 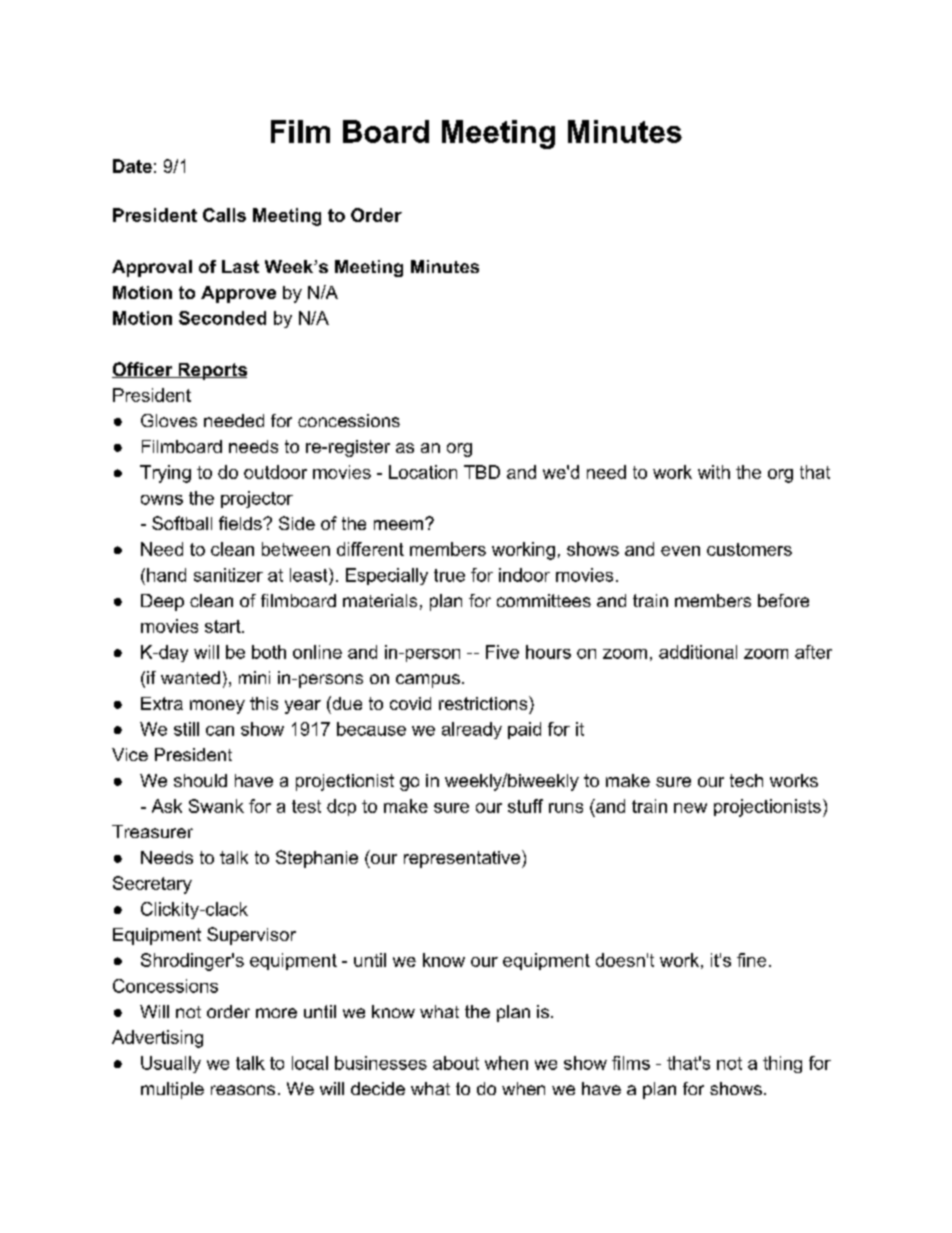 What do you see at coordinates (171, 1064) in the screenshot?
I see `Usually` at bounding box center [171, 1064].
